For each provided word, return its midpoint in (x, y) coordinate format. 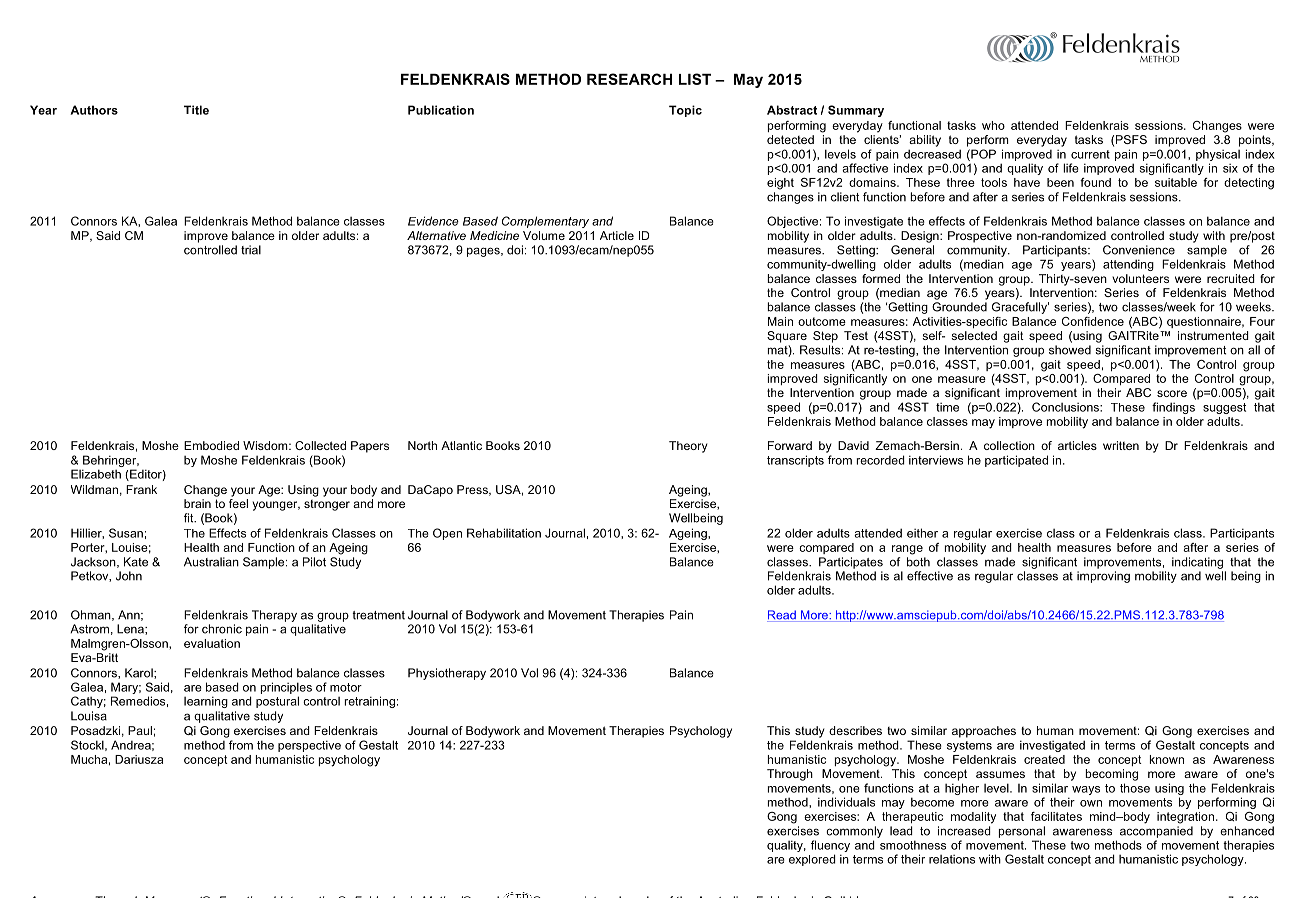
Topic (685, 111)
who (993, 125)
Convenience (1139, 250)
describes (855, 730)
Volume (544, 235)
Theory (688, 447)
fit (190, 518)
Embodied (211, 445)
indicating (1197, 563)
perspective (309, 746)
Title (196, 110)
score (1172, 393)
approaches (984, 732)
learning (206, 702)
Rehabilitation (504, 533)
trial (251, 250)
